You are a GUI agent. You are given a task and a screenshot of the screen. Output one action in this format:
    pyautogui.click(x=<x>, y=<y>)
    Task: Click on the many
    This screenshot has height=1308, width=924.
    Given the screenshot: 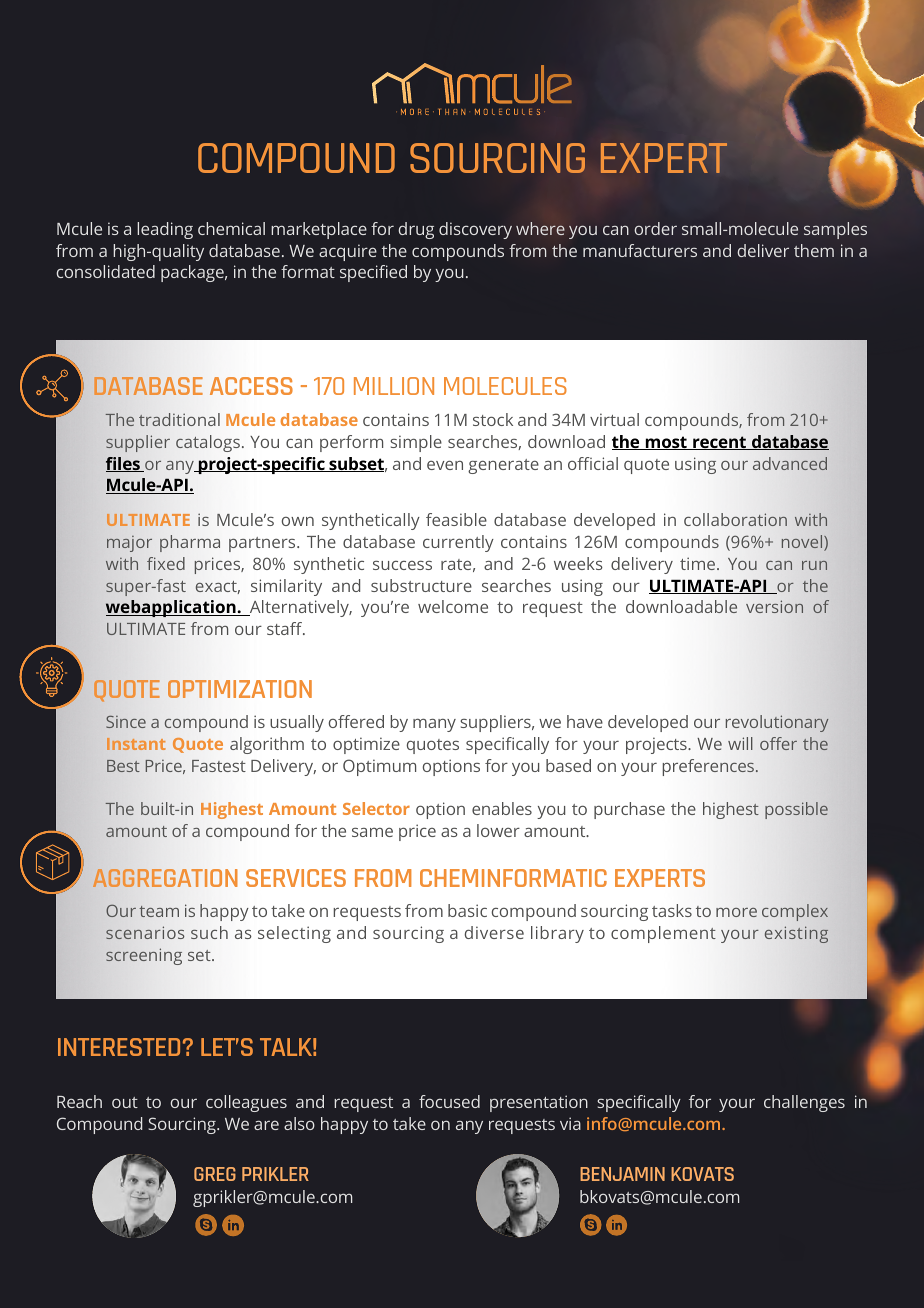 What is the action you would take?
    pyautogui.click(x=434, y=725)
